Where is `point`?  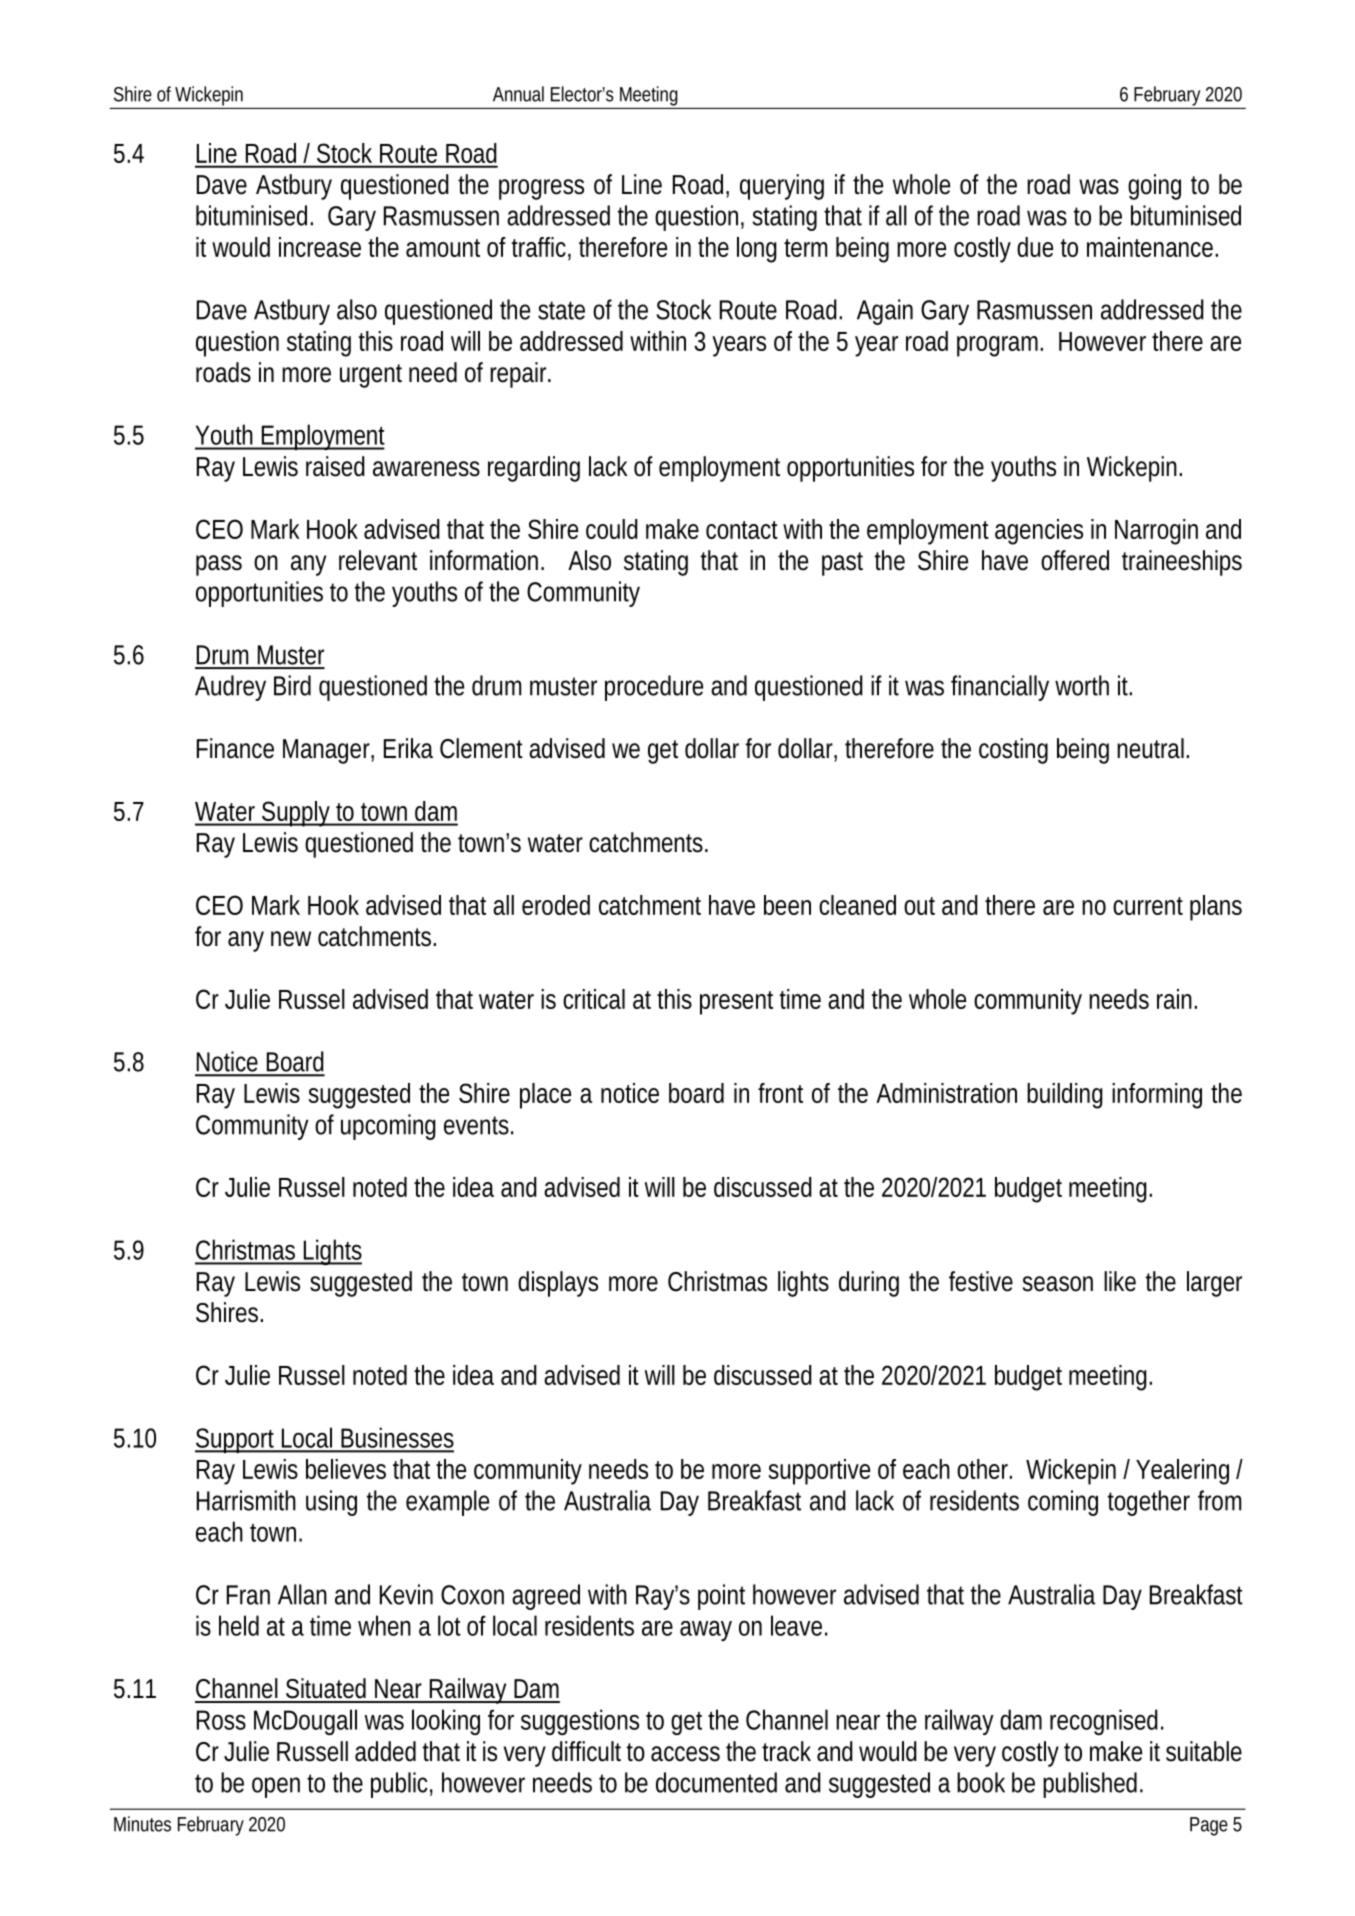
point is located at coordinates (721, 1597).
